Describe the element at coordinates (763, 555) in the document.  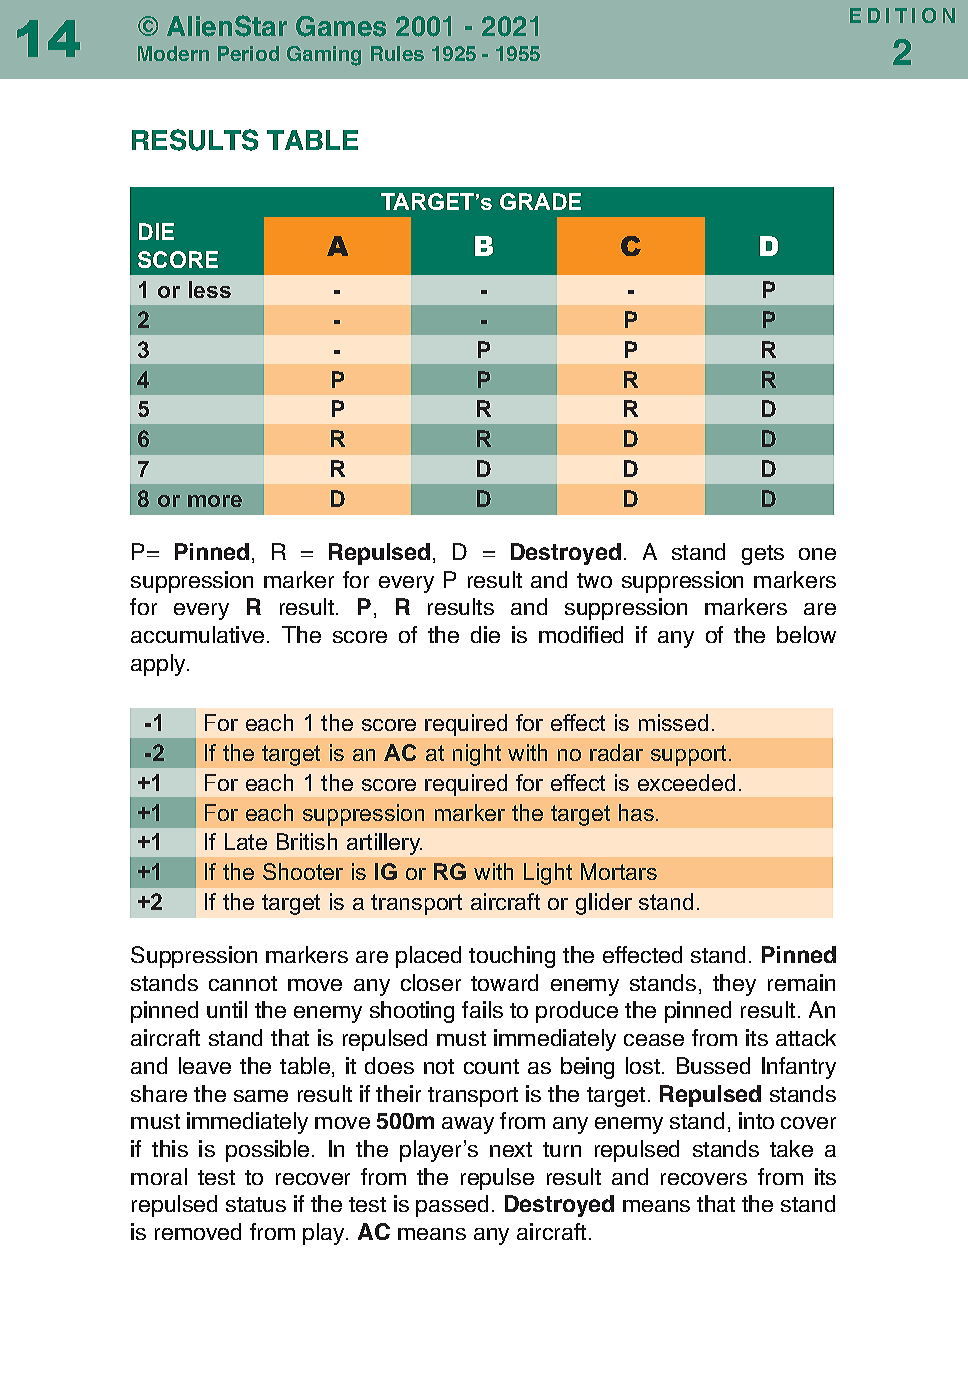
I see `gets` at that location.
